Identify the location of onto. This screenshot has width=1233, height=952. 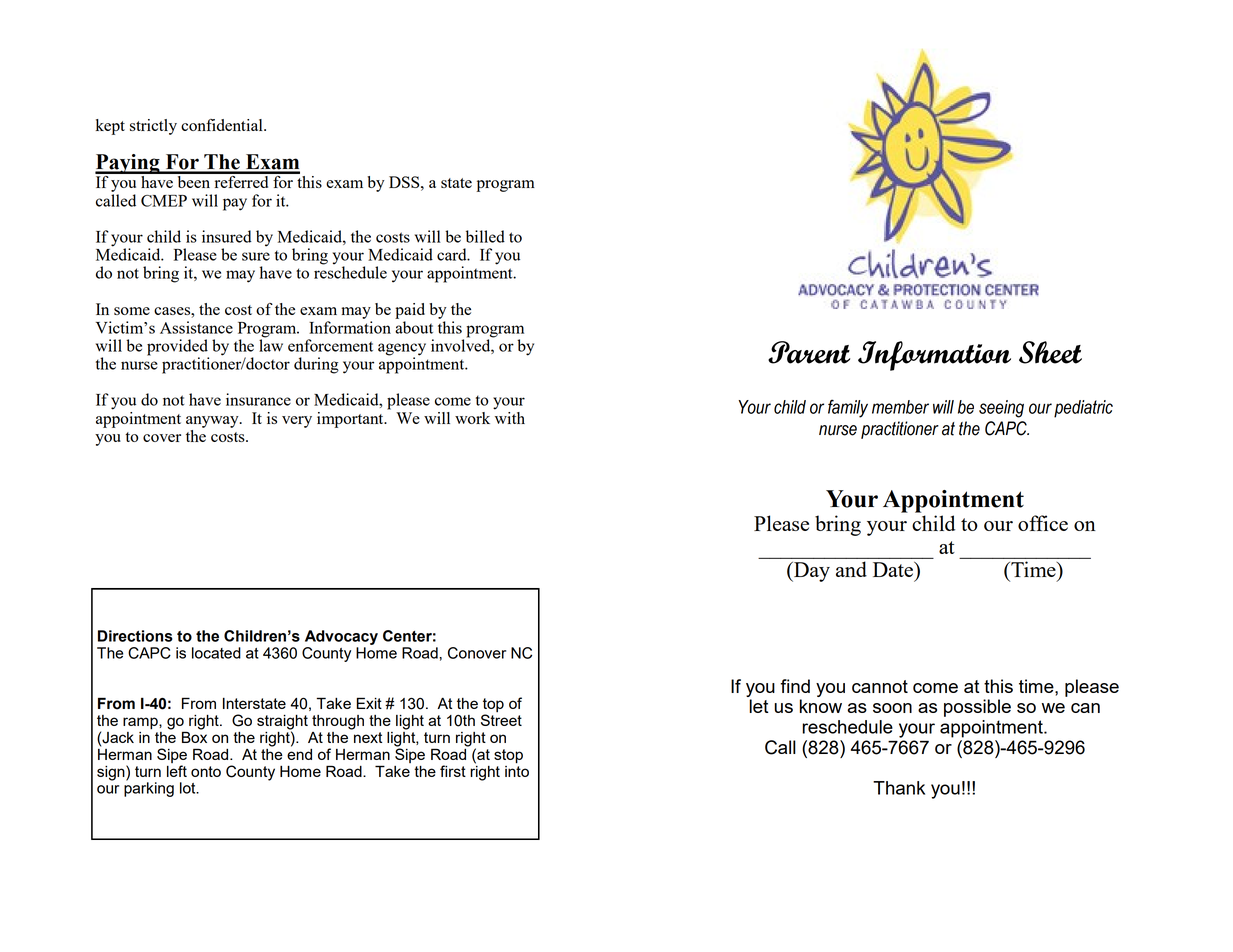
(206, 771).
